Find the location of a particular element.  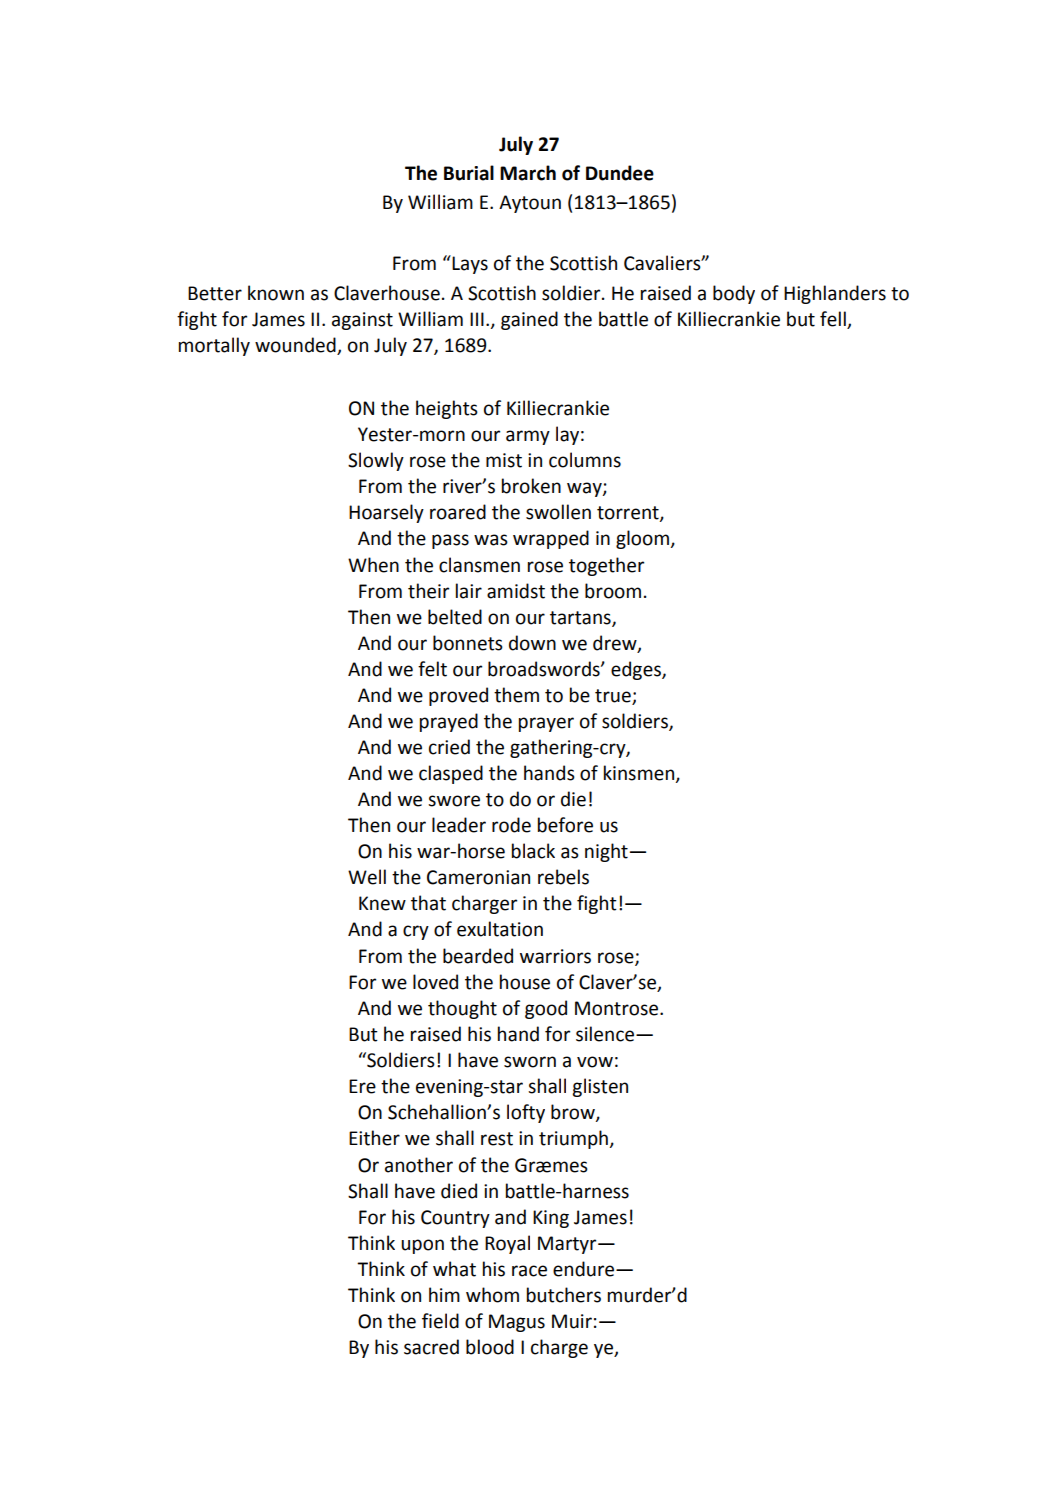

endure is located at coordinates (585, 1269).
